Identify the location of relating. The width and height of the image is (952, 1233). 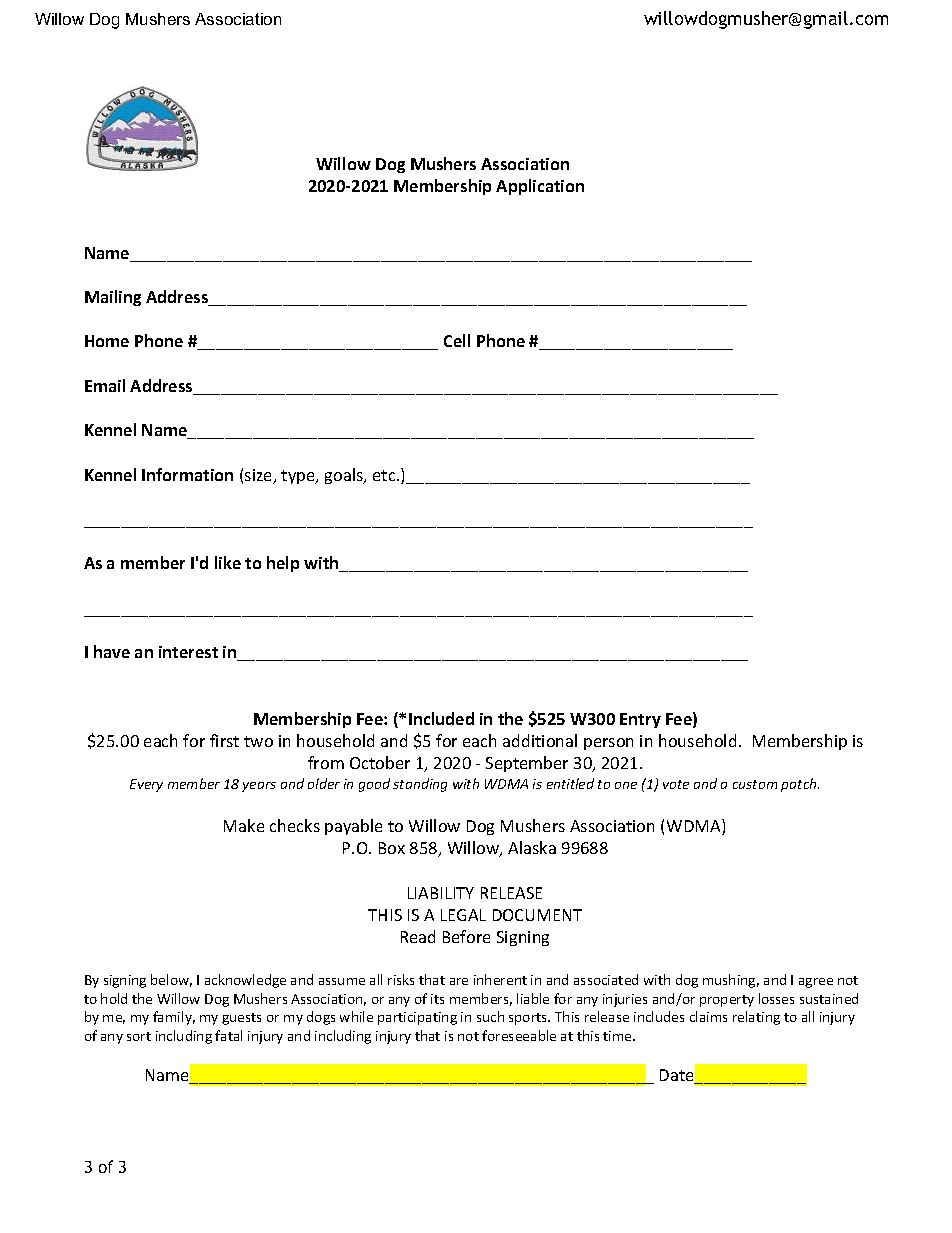
(756, 1018).
